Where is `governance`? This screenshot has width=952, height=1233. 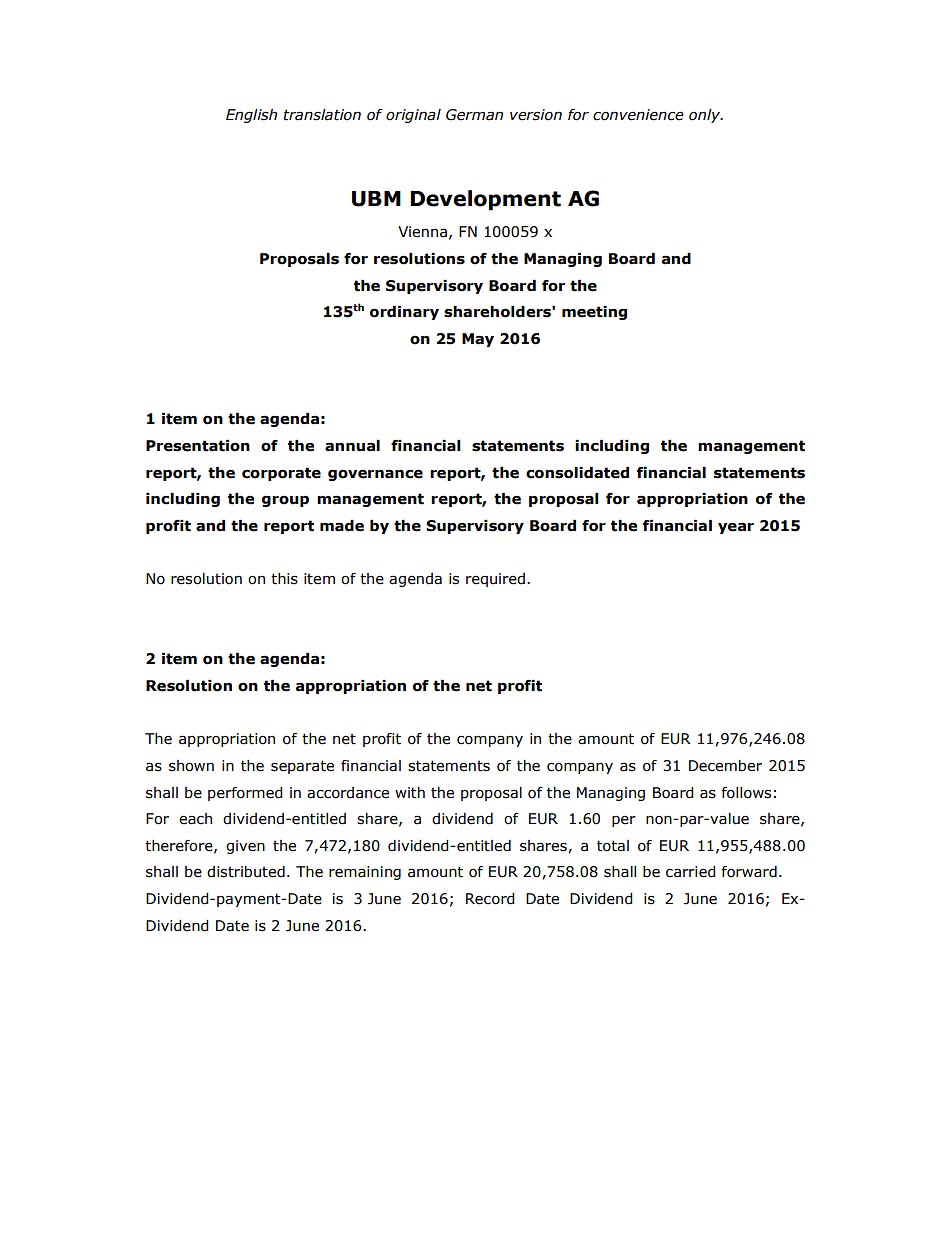 governance is located at coordinates (375, 475).
